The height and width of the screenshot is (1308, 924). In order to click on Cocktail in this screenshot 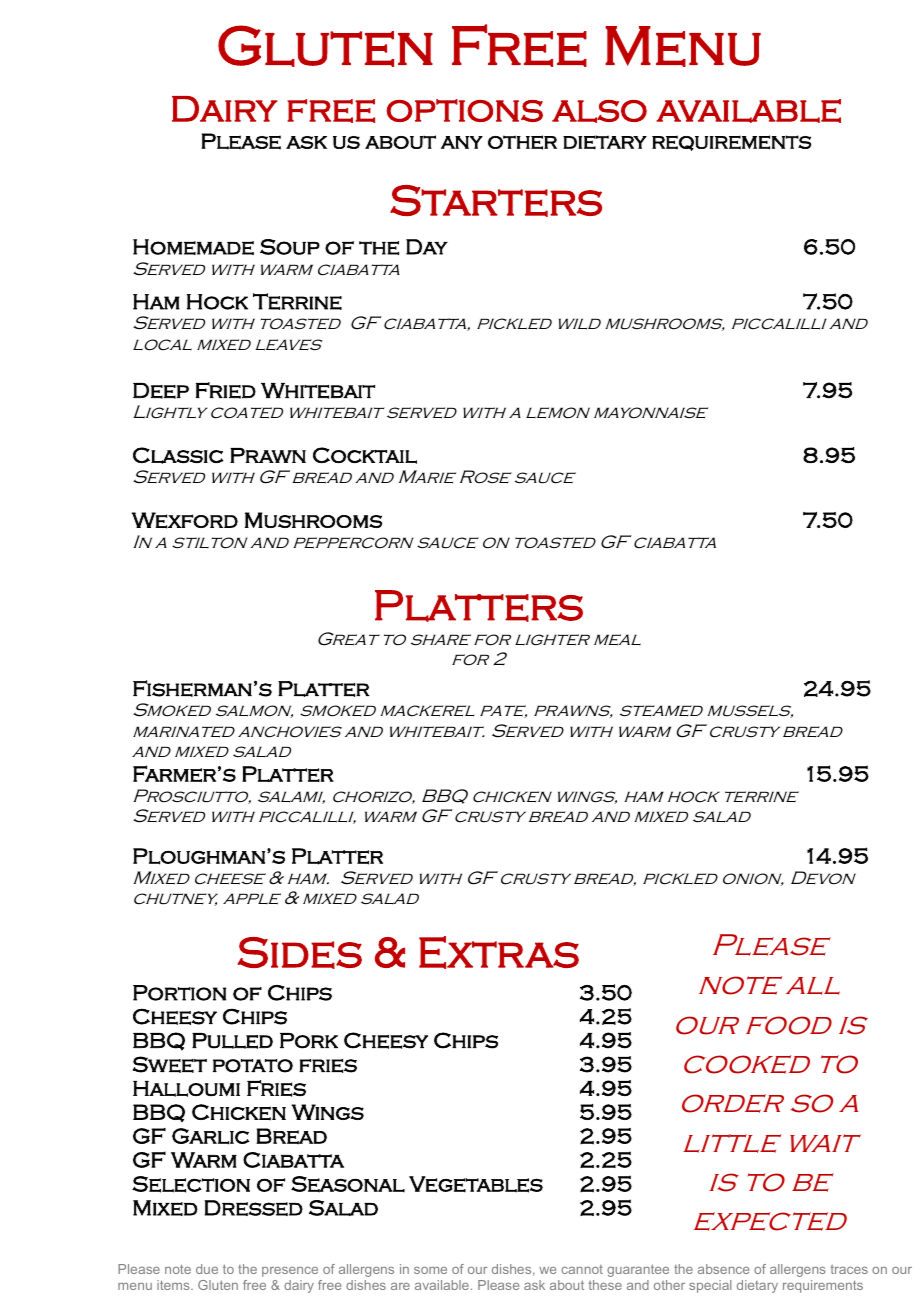, I will do `click(365, 455)`.
